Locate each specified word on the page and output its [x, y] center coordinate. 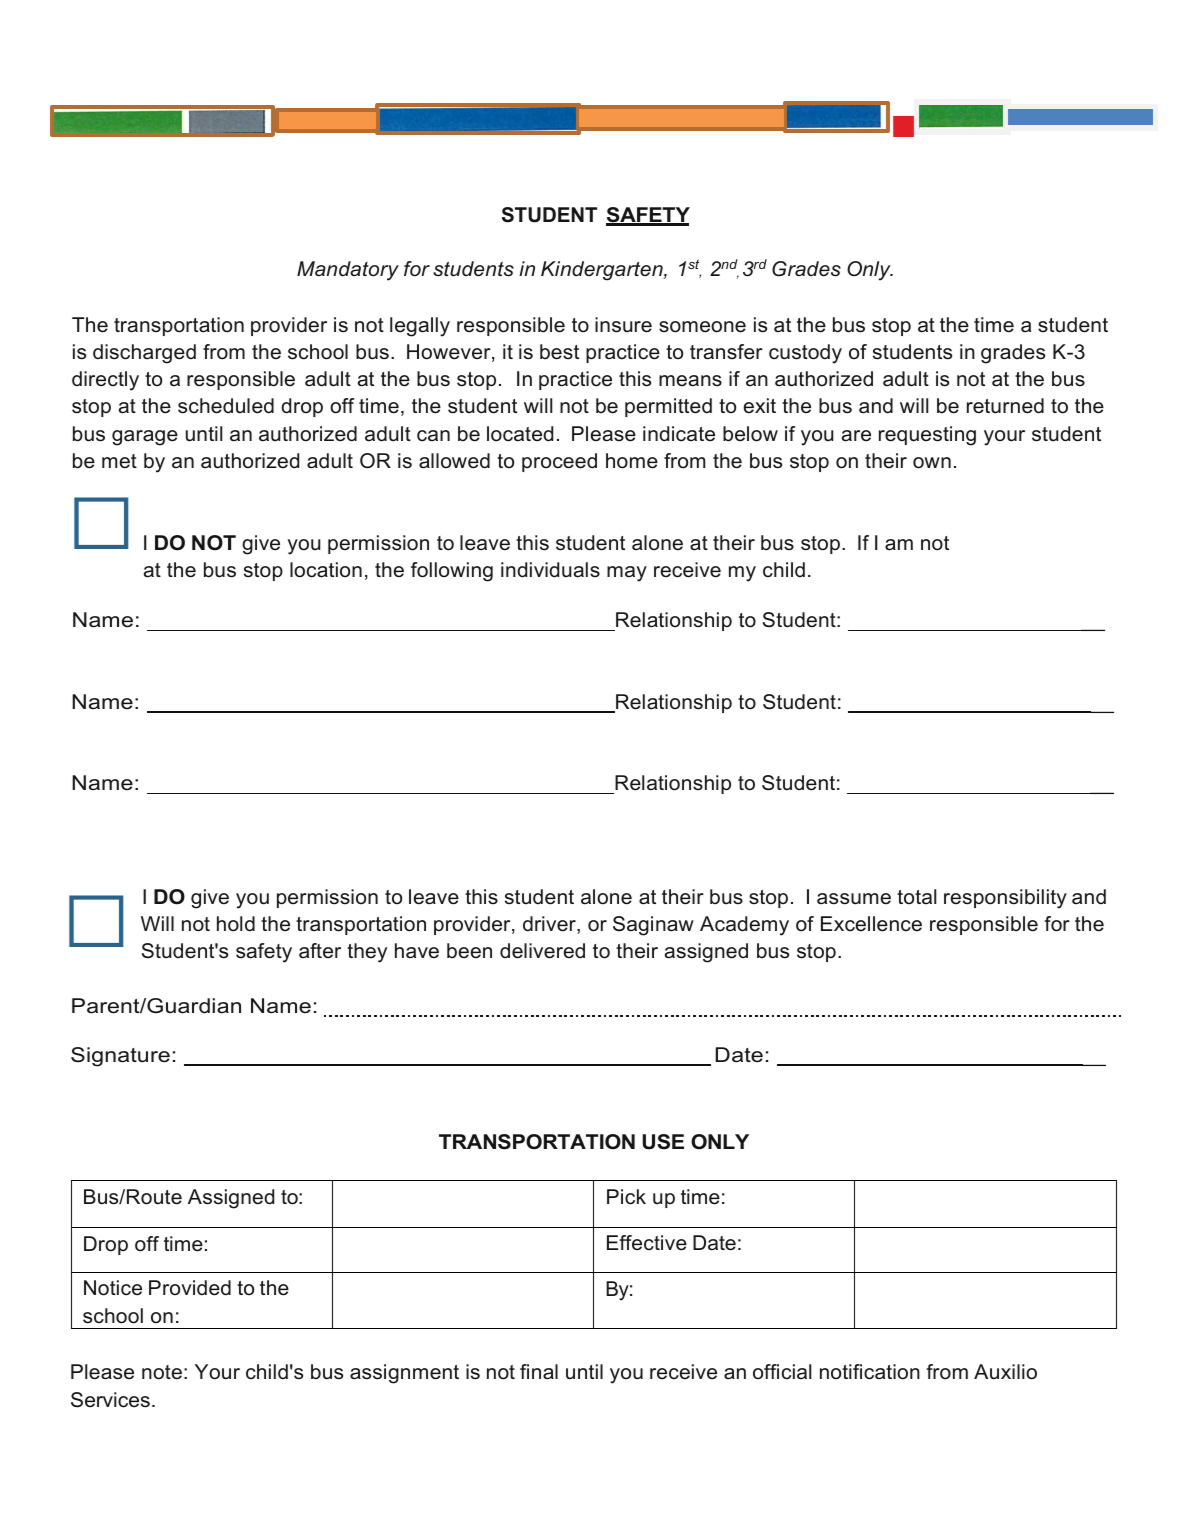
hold [236, 924]
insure [623, 325]
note [162, 1372]
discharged [144, 354]
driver [550, 925]
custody [805, 354]
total [916, 897]
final [539, 1372]
